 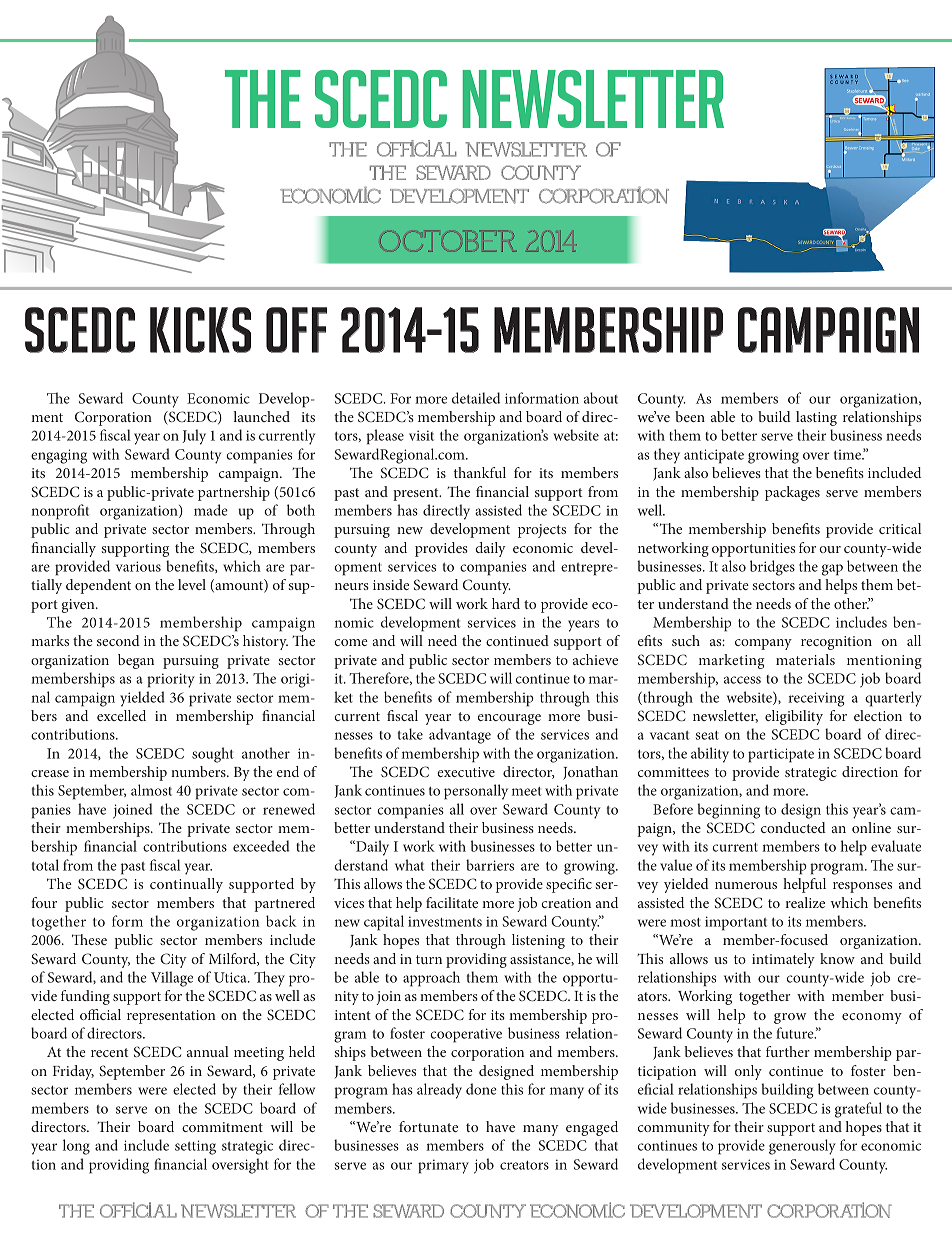 What do you see at coordinates (195, 1147) in the document?
I see `setting` at bounding box center [195, 1147].
